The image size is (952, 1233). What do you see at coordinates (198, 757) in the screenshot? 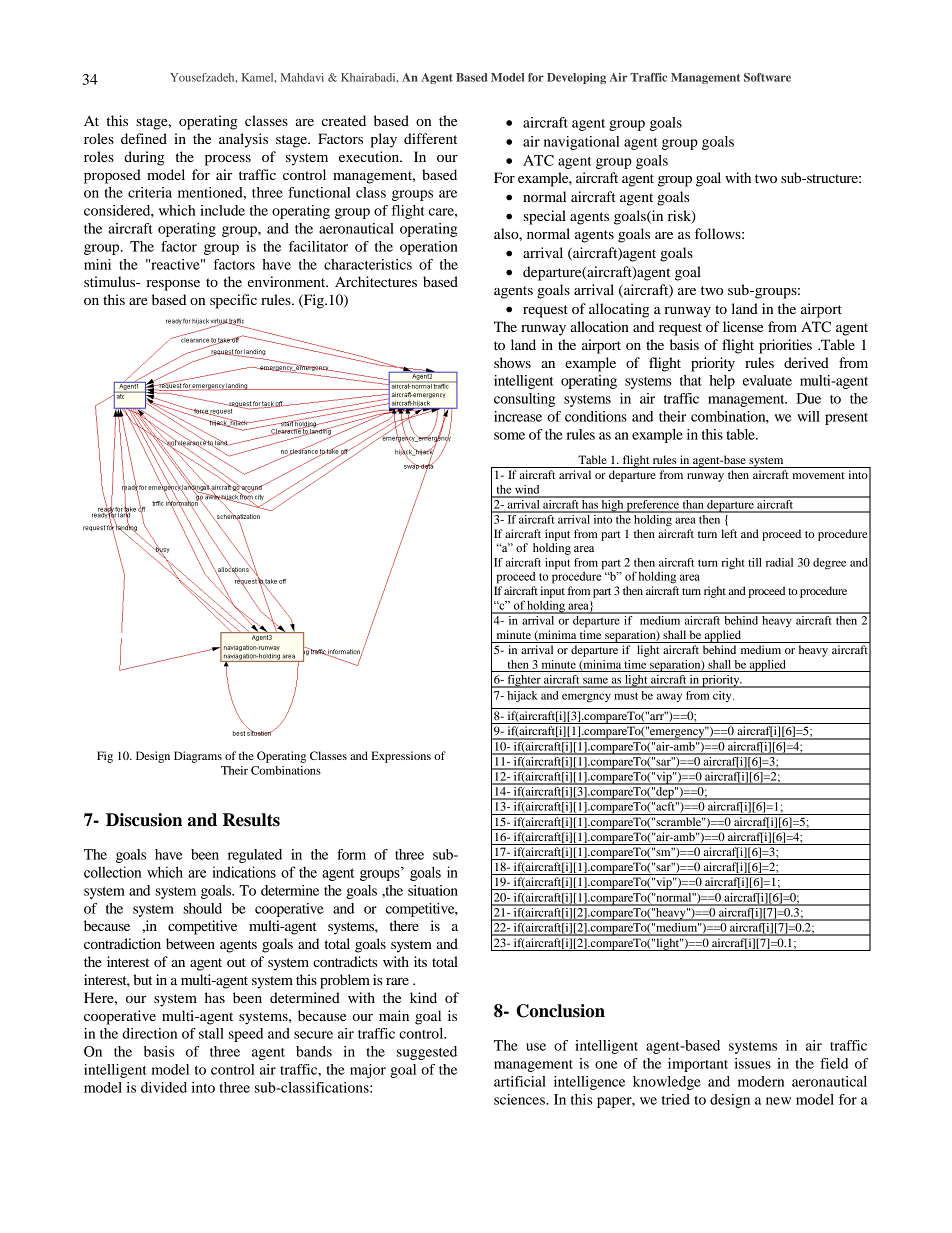
I see `Diagrams` at bounding box center [198, 757].
